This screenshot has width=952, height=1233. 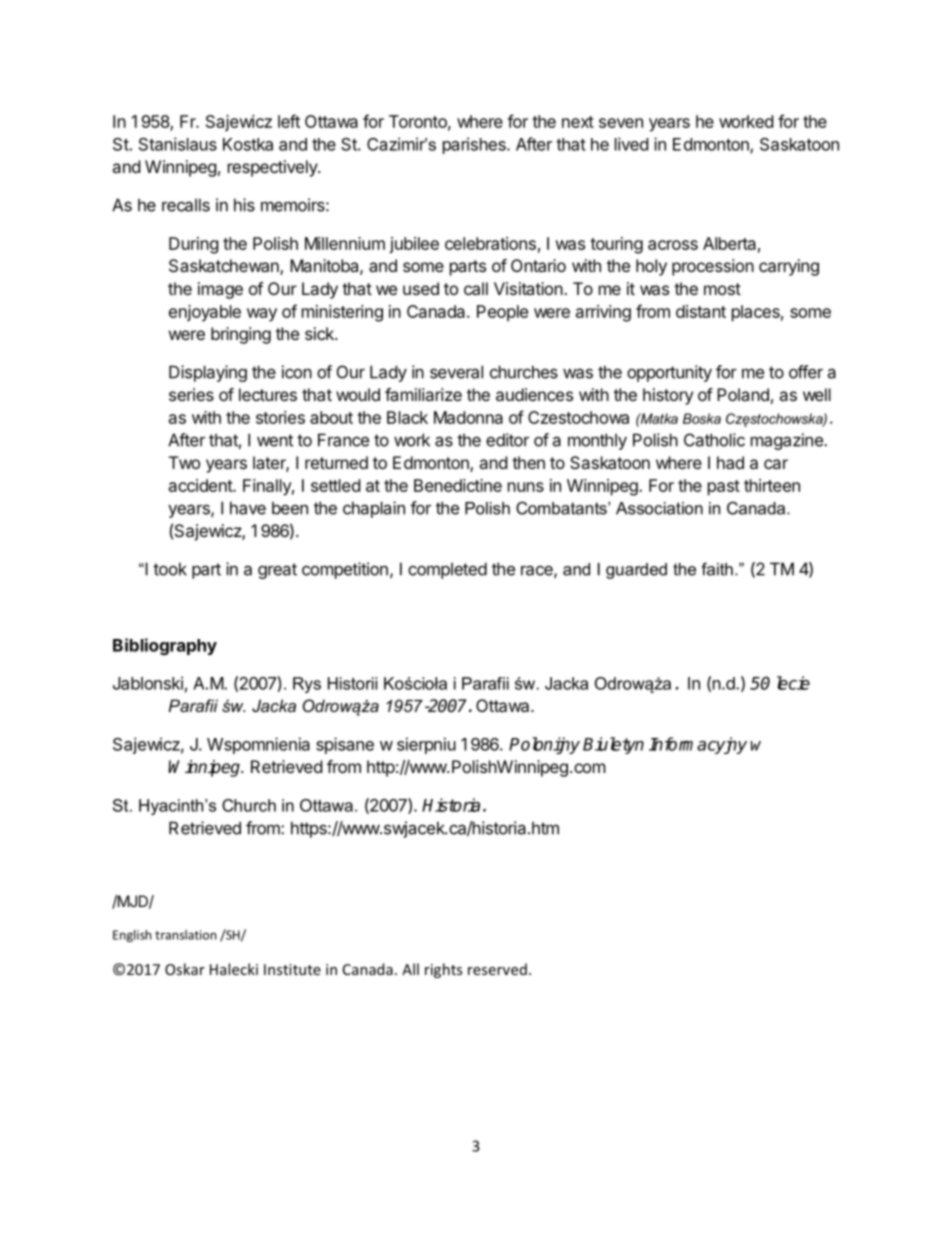 I want to click on faith, so click(x=717, y=569).
